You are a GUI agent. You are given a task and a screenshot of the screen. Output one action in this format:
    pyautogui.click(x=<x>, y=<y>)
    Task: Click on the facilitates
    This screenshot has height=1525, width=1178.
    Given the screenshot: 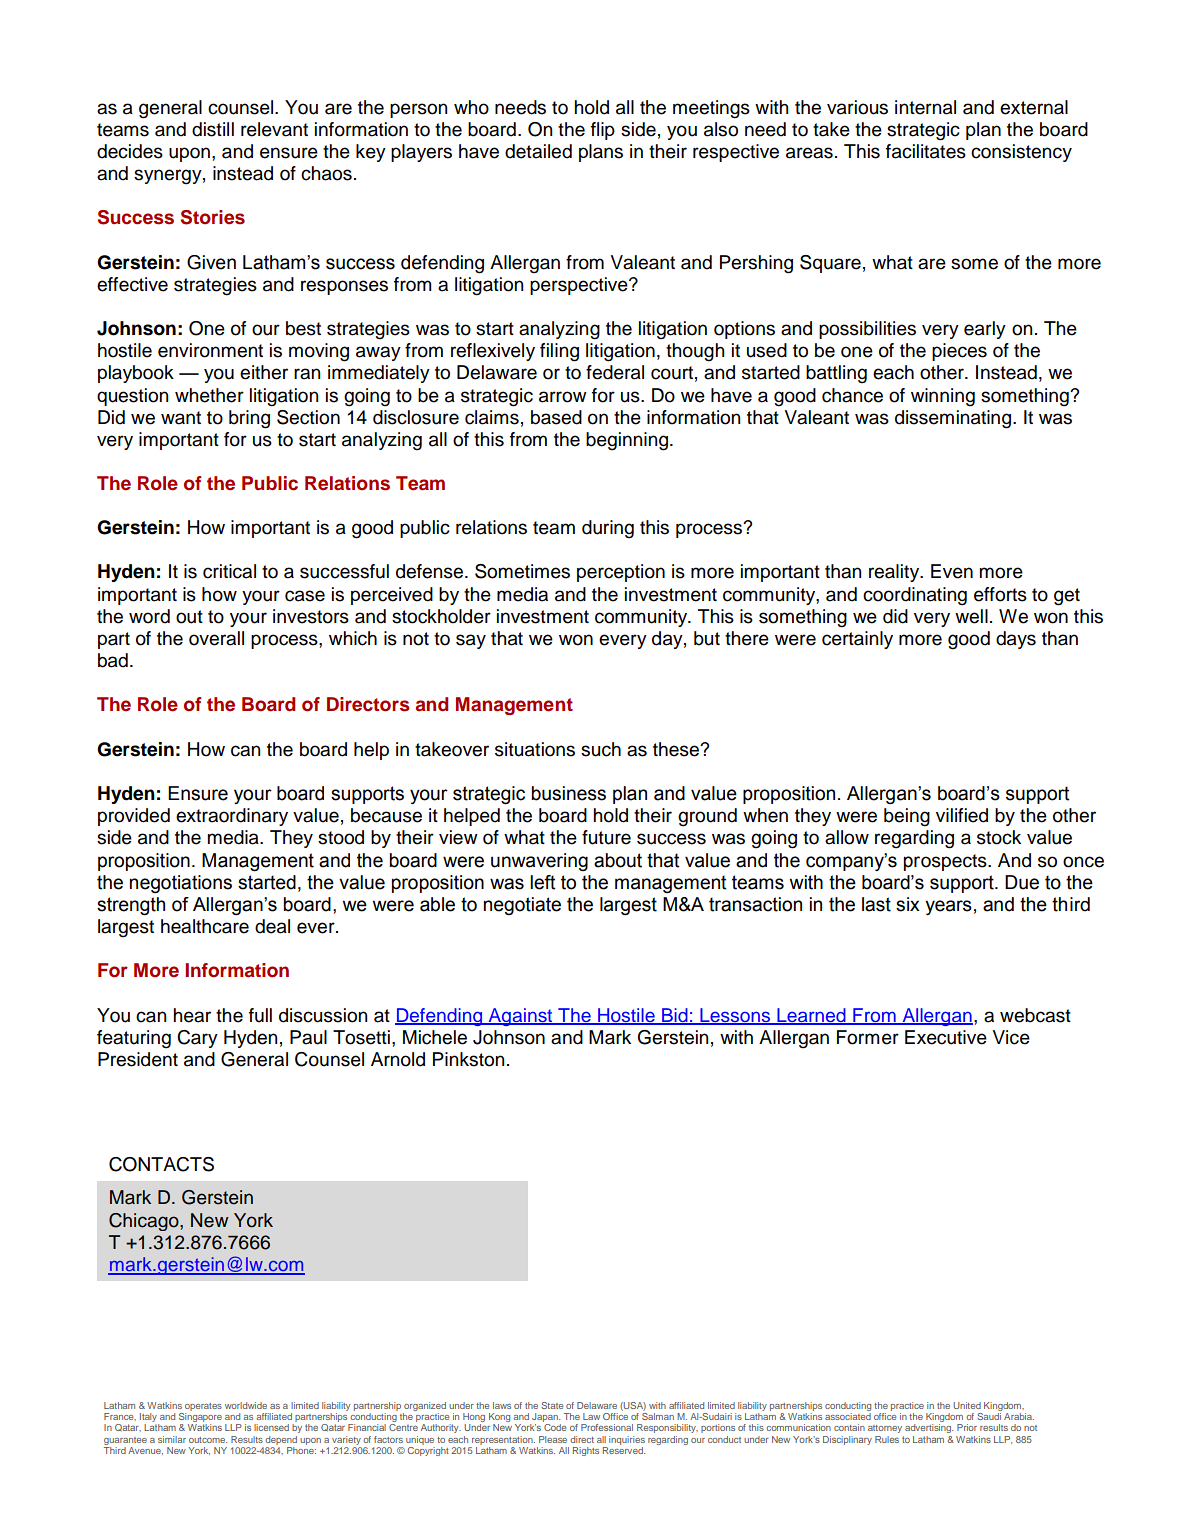 What is the action you would take?
    pyautogui.click(x=926, y=151)
